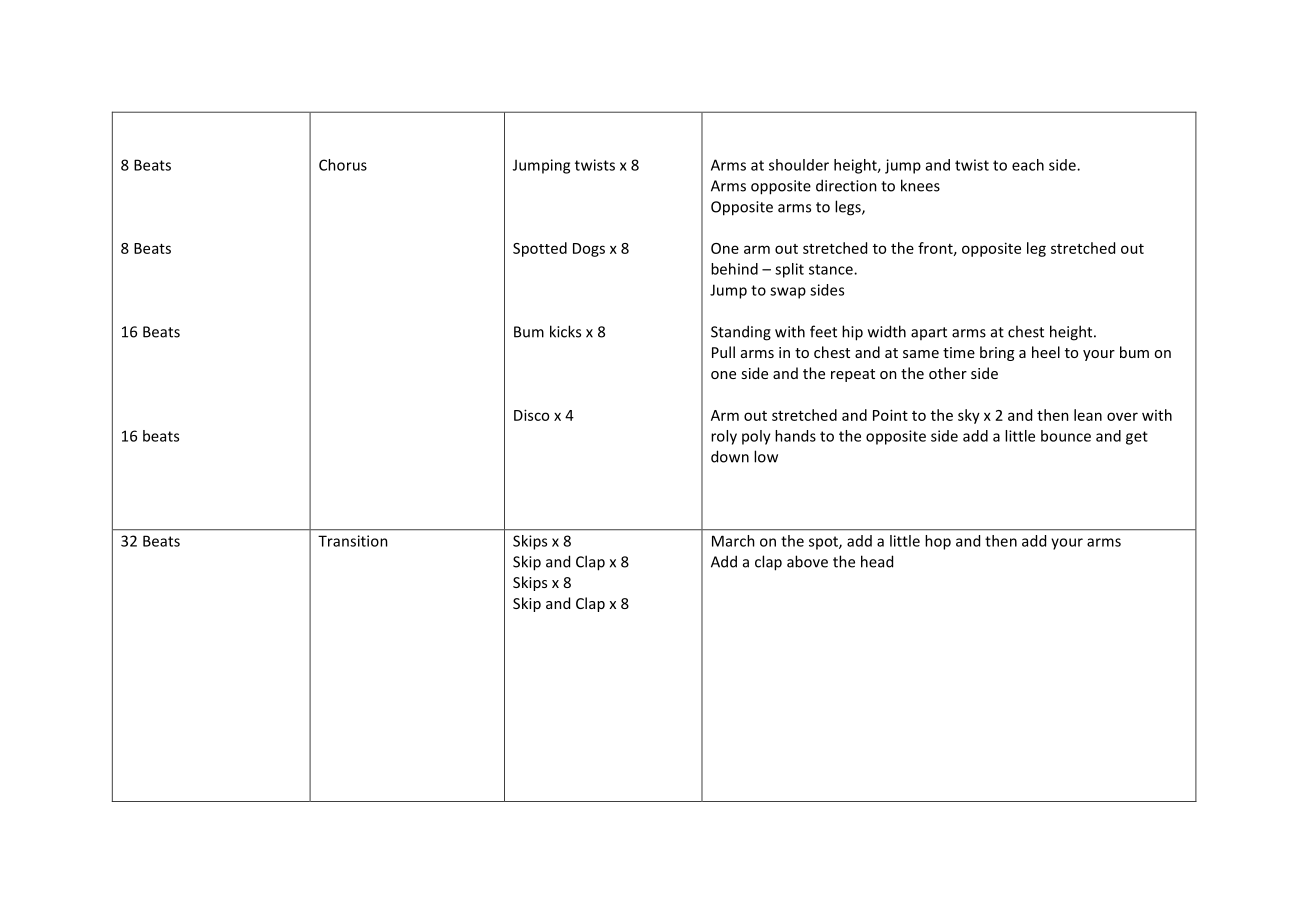 The image size is (1308, 924). I want to click on behind, so click(734, 269).
